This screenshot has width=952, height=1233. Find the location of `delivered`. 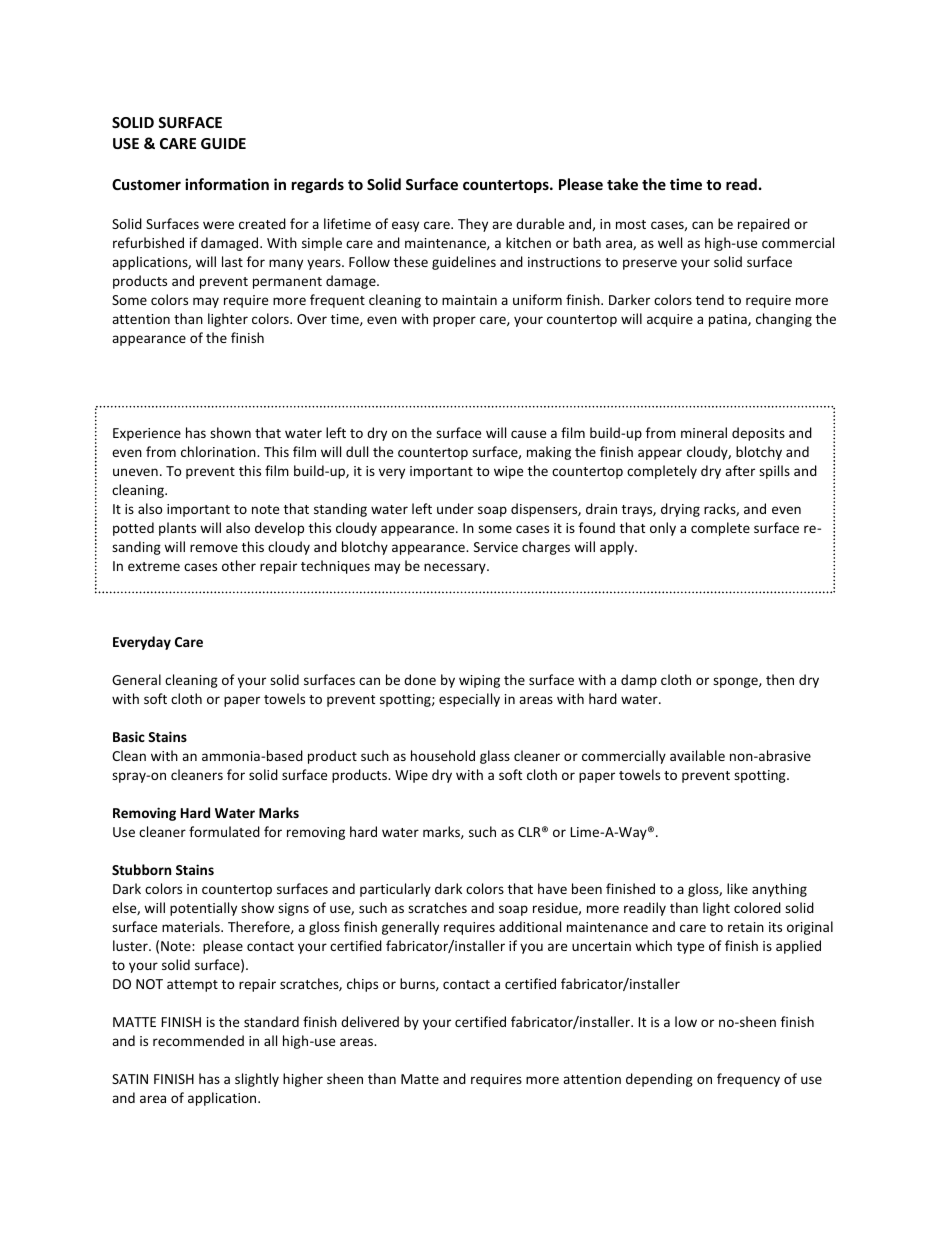

delivered is located at coordinates (370, 1021).
